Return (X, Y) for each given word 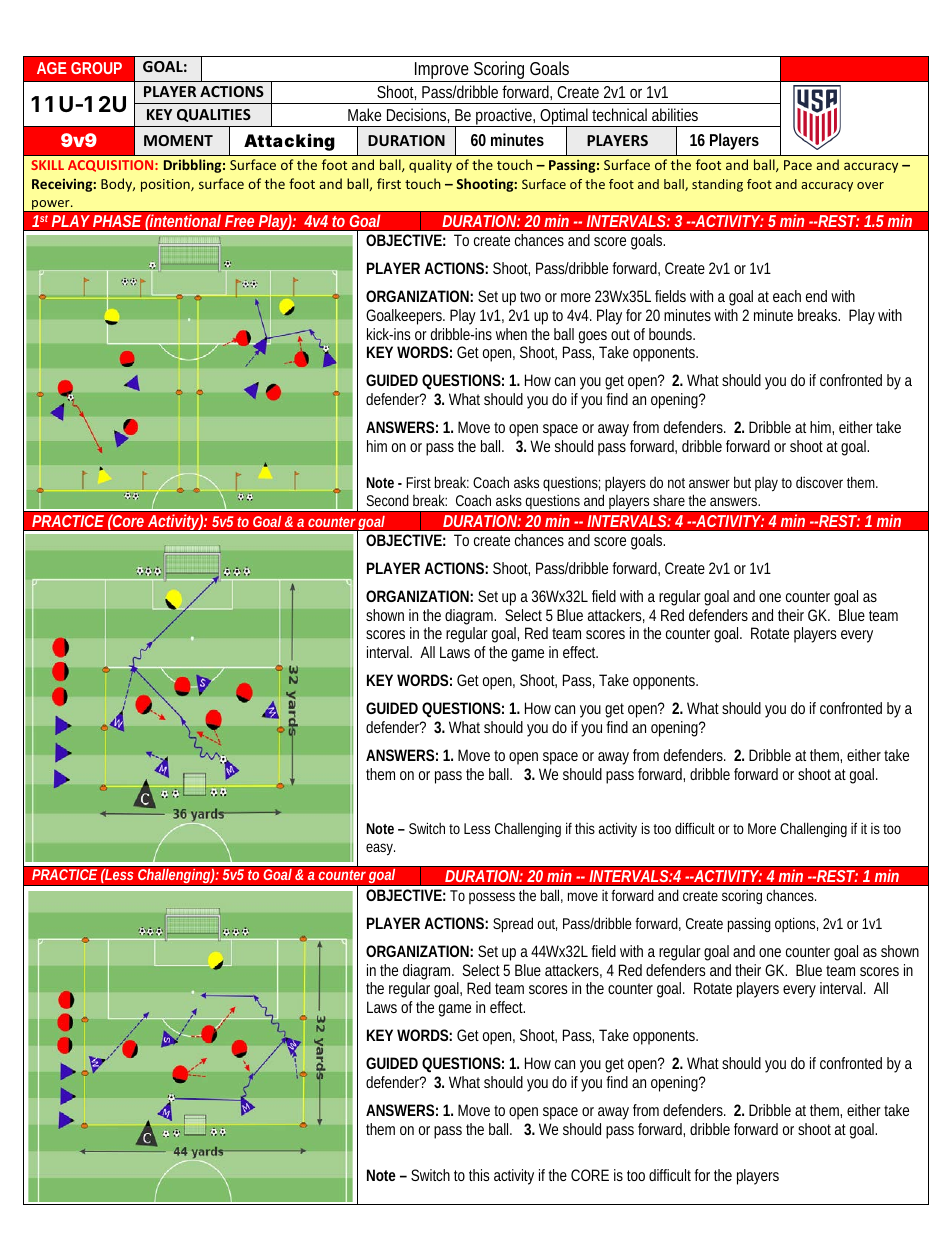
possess (492, 898)
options (796, 924)
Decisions (418, 115)
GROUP (96, 68)
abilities (675, 114)
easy (380, 849)
